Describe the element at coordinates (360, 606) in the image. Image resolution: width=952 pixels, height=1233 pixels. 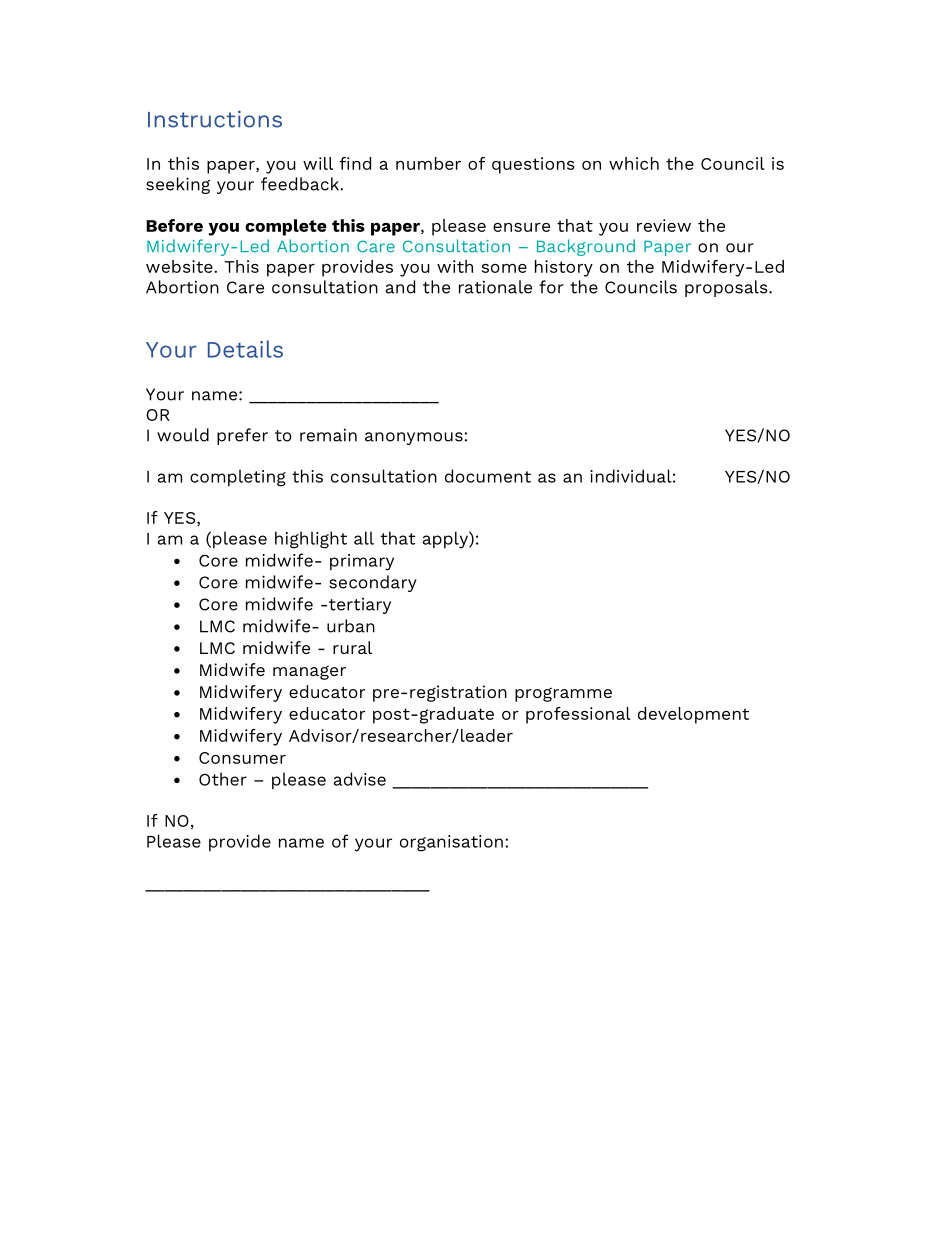
I see `tertiary` at that location.
